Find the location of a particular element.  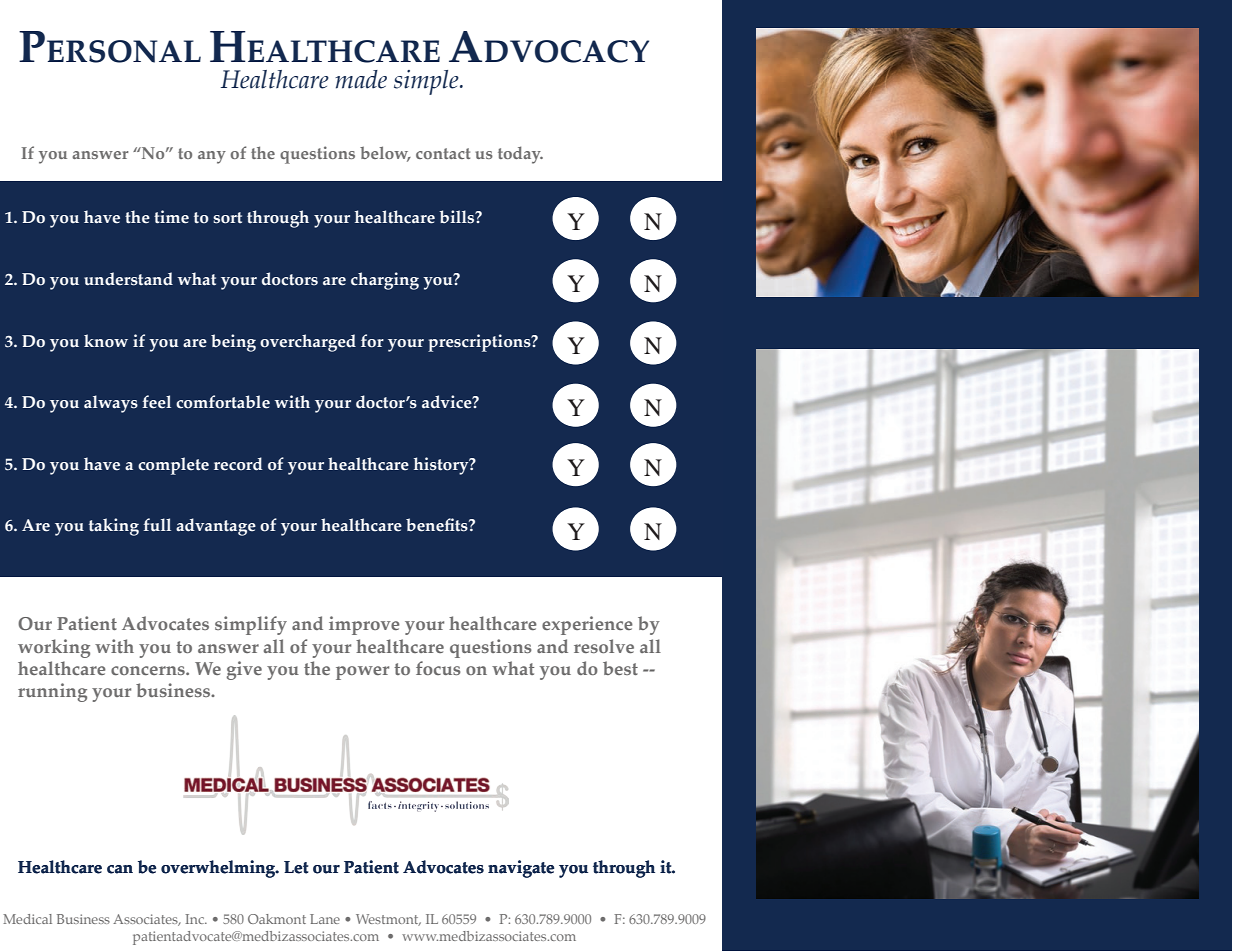

understand is located at coordinates (128, 279).
